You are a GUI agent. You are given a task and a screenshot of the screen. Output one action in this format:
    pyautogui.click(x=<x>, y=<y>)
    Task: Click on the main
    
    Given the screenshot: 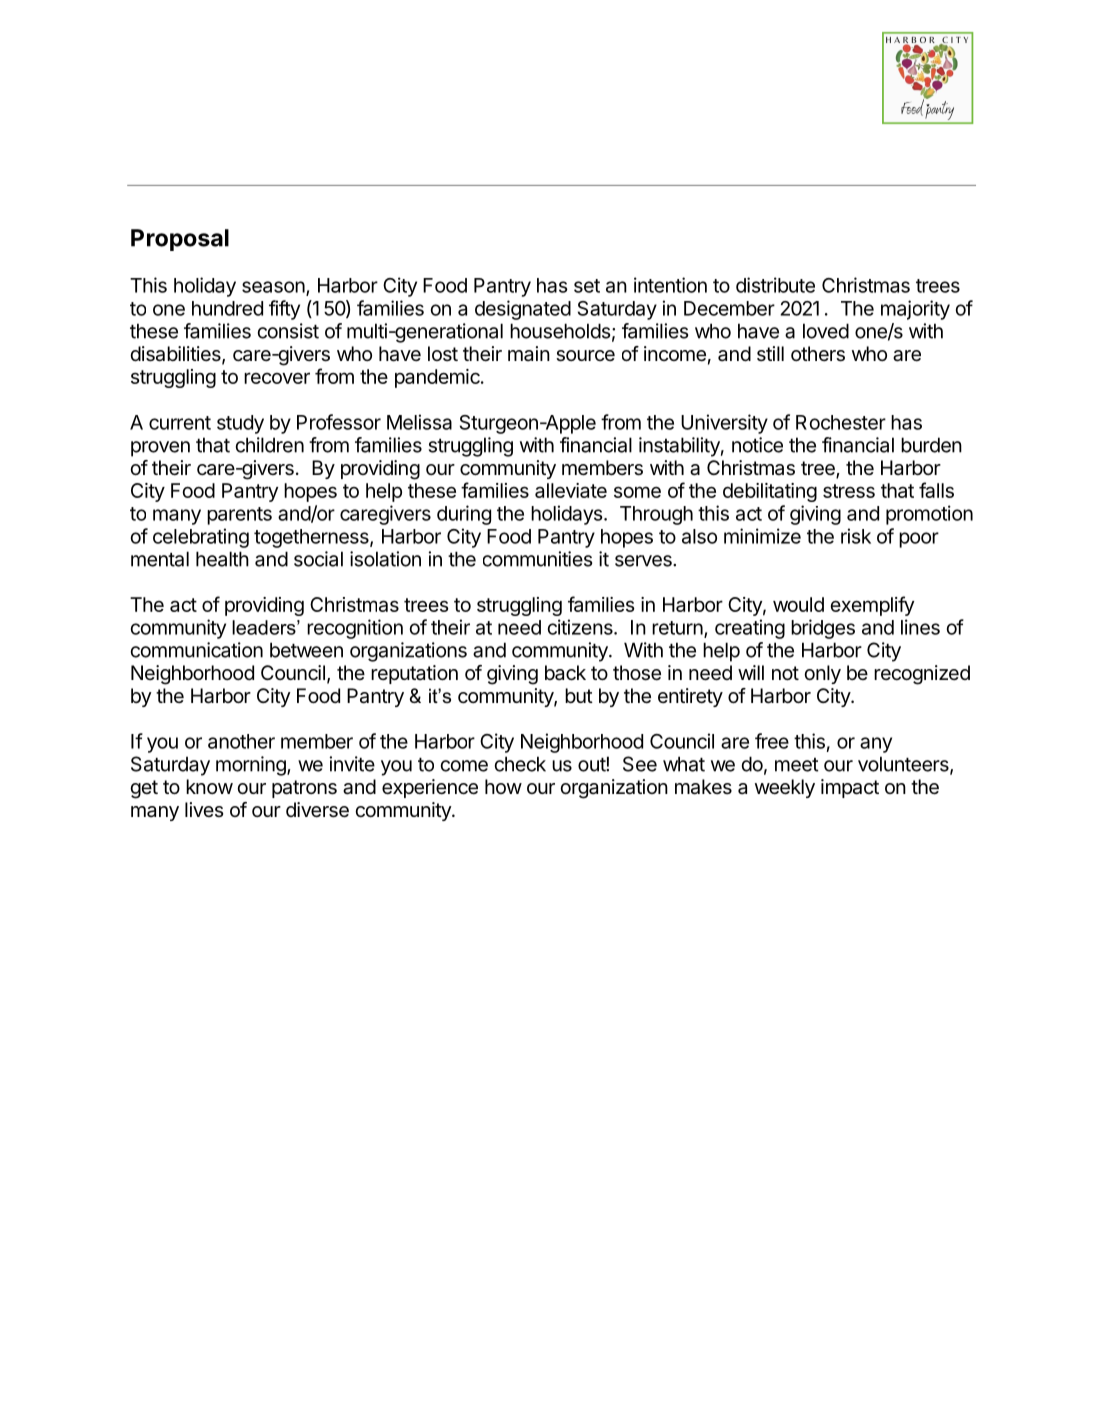 What is the action you would take?
    pyautogui.click(x=529, y=354)
